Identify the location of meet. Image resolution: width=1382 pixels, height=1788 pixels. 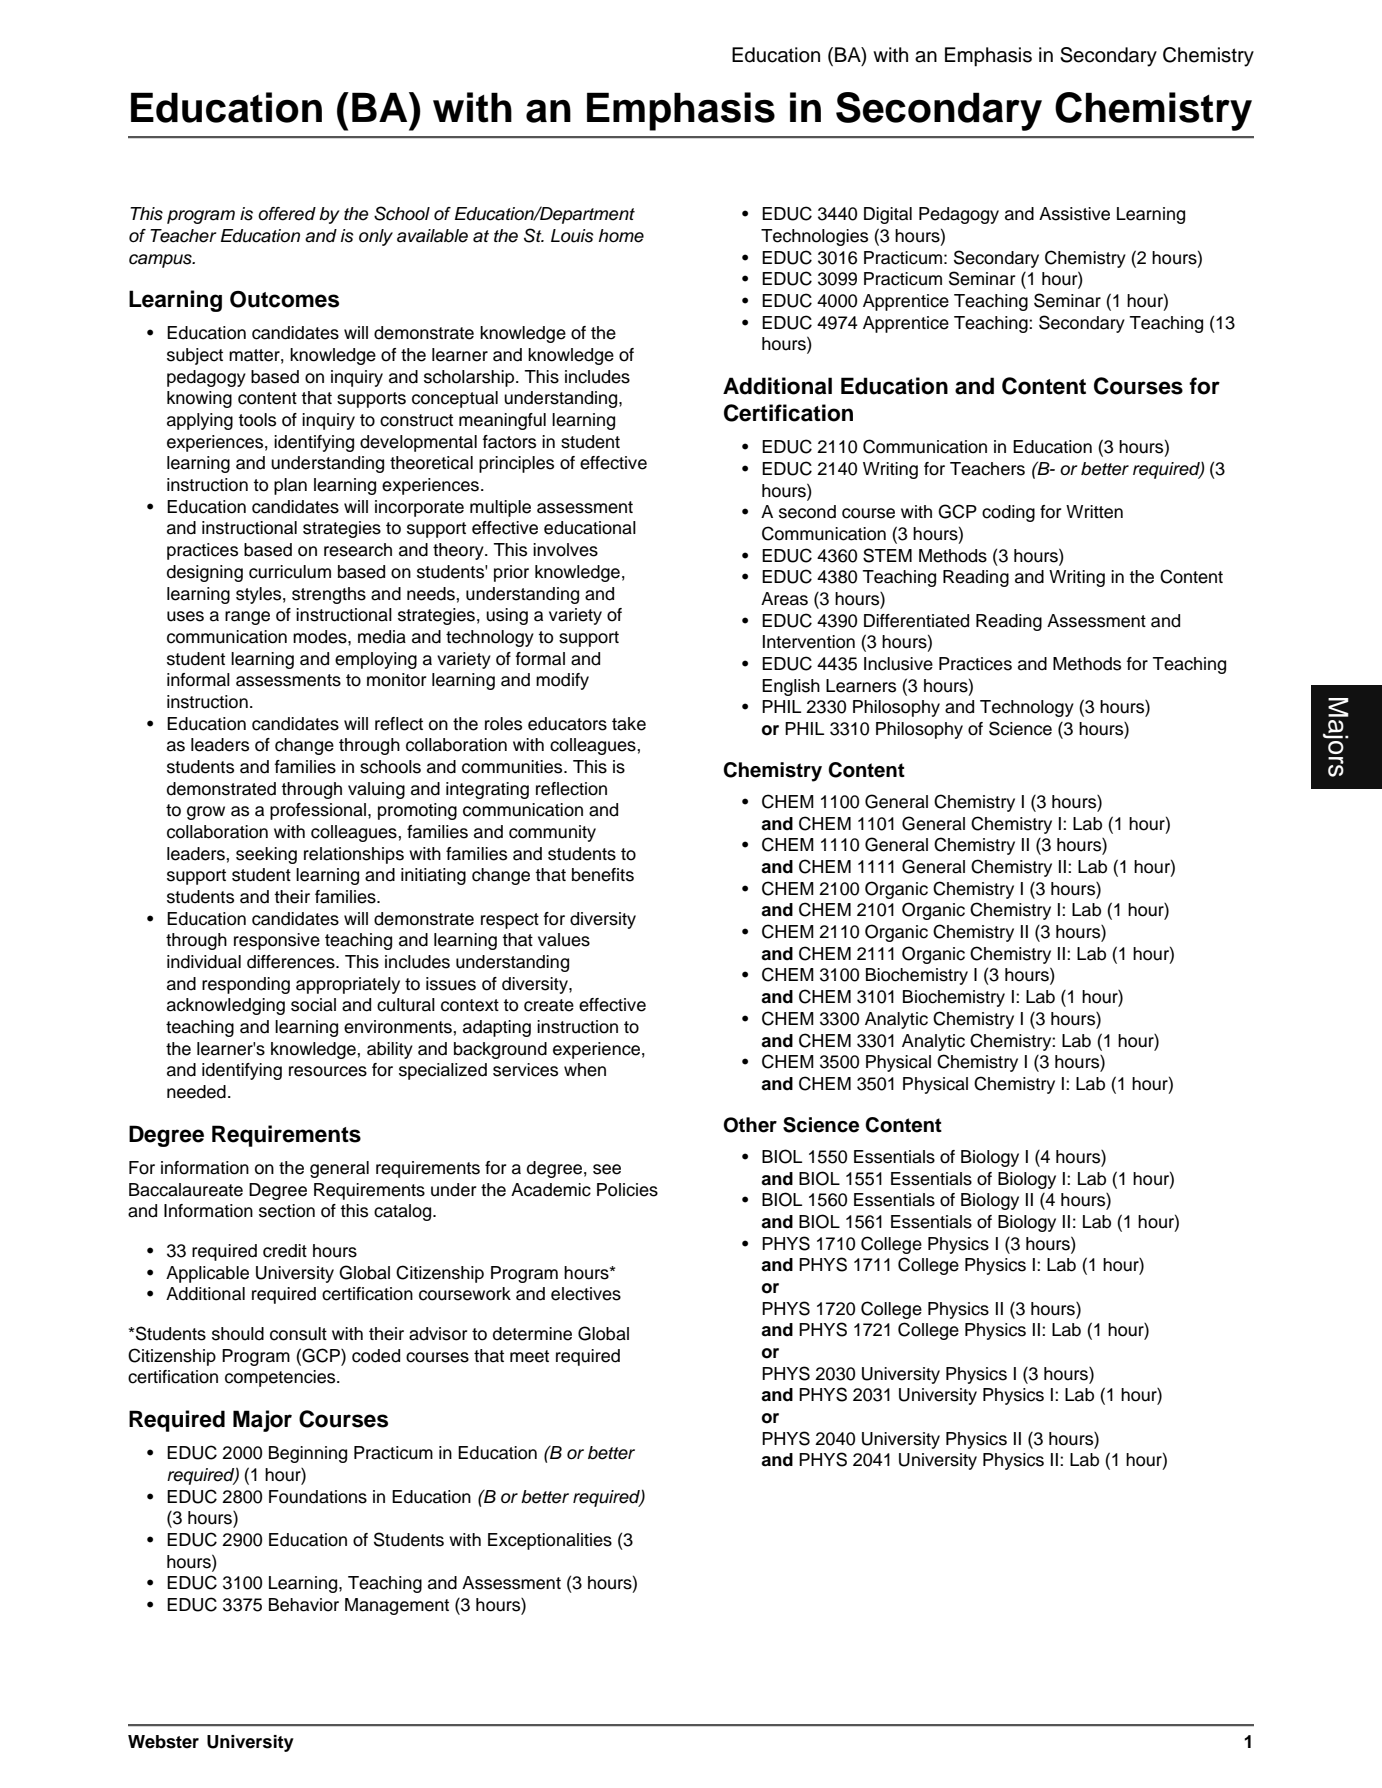
(529, 1356).
